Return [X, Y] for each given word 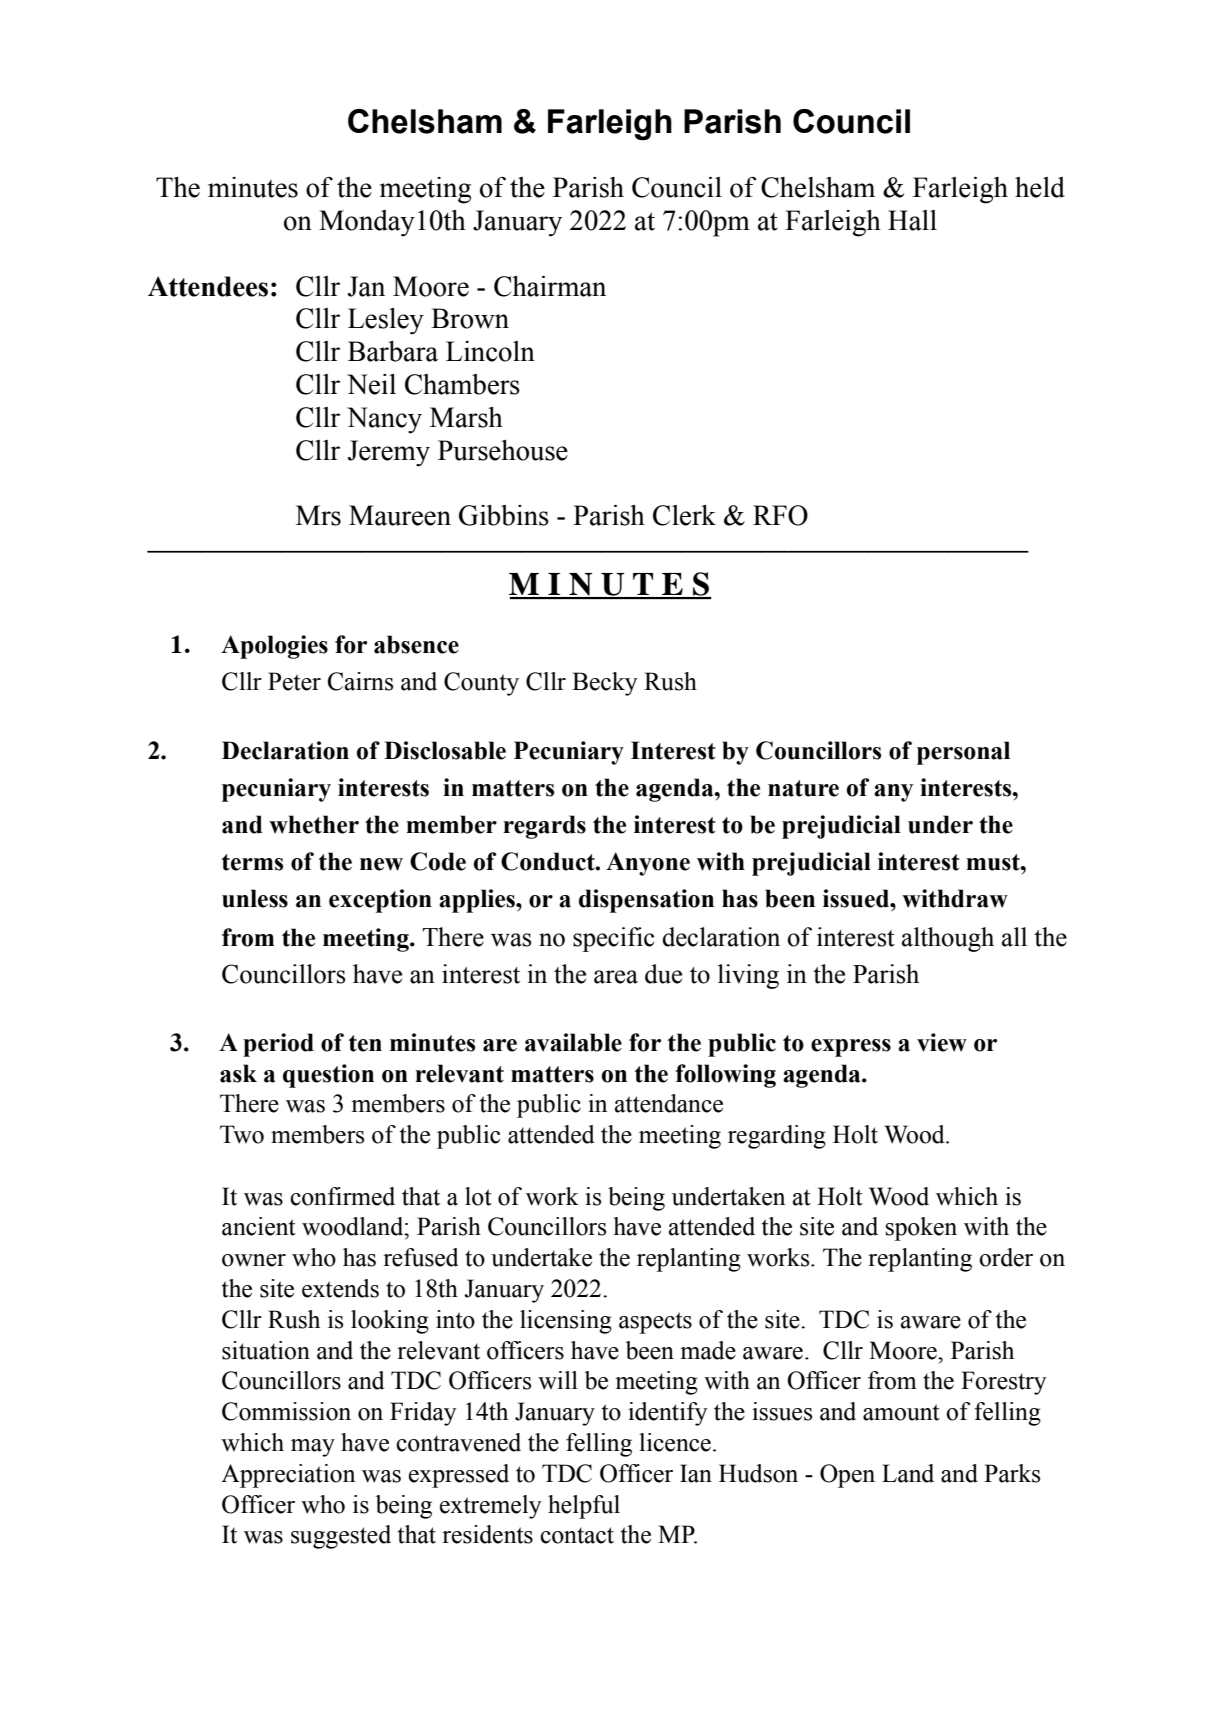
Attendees [208, 286]
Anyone [648, 864]
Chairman [550, 286]
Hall [912, 220]
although [948, 939]
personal [963, 753]
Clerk [684, 515]
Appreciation [288, 1476]
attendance [669, 1103]
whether [314, 824]
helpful [584, 1507]
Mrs [318, 515]
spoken [921, 1229]
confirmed [342, 1196]
